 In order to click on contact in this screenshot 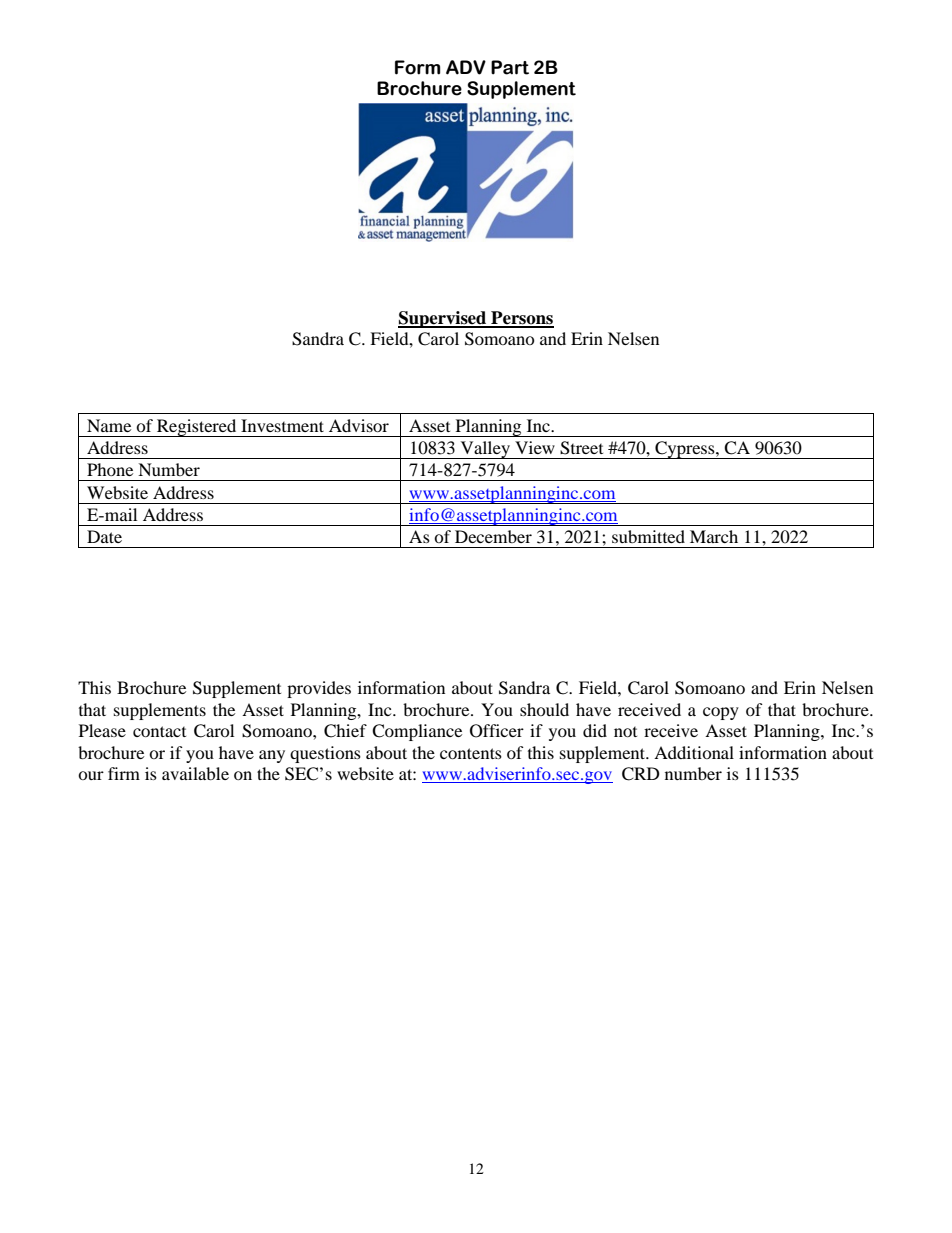, I will do `click(159, 731)`.
